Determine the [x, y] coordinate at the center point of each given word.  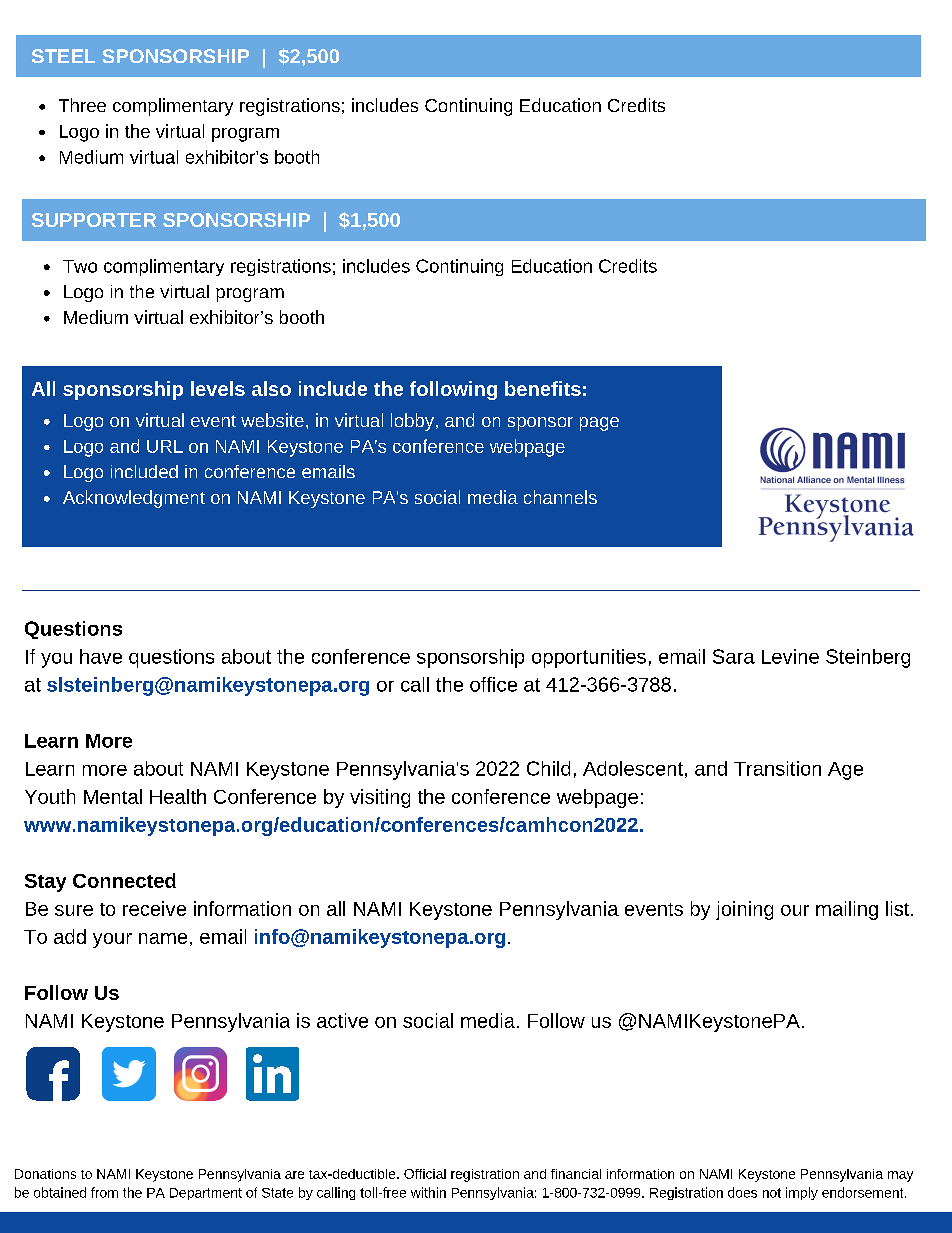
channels [560, 497]
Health [178, 796]
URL [165, 446]
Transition [777, 768]
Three [82, 105]
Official [425, 1174]
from [104, 1192]
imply [802, 1193]
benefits [543, 388]
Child [548, 768]
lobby [412, 422]
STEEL [63, 56]
